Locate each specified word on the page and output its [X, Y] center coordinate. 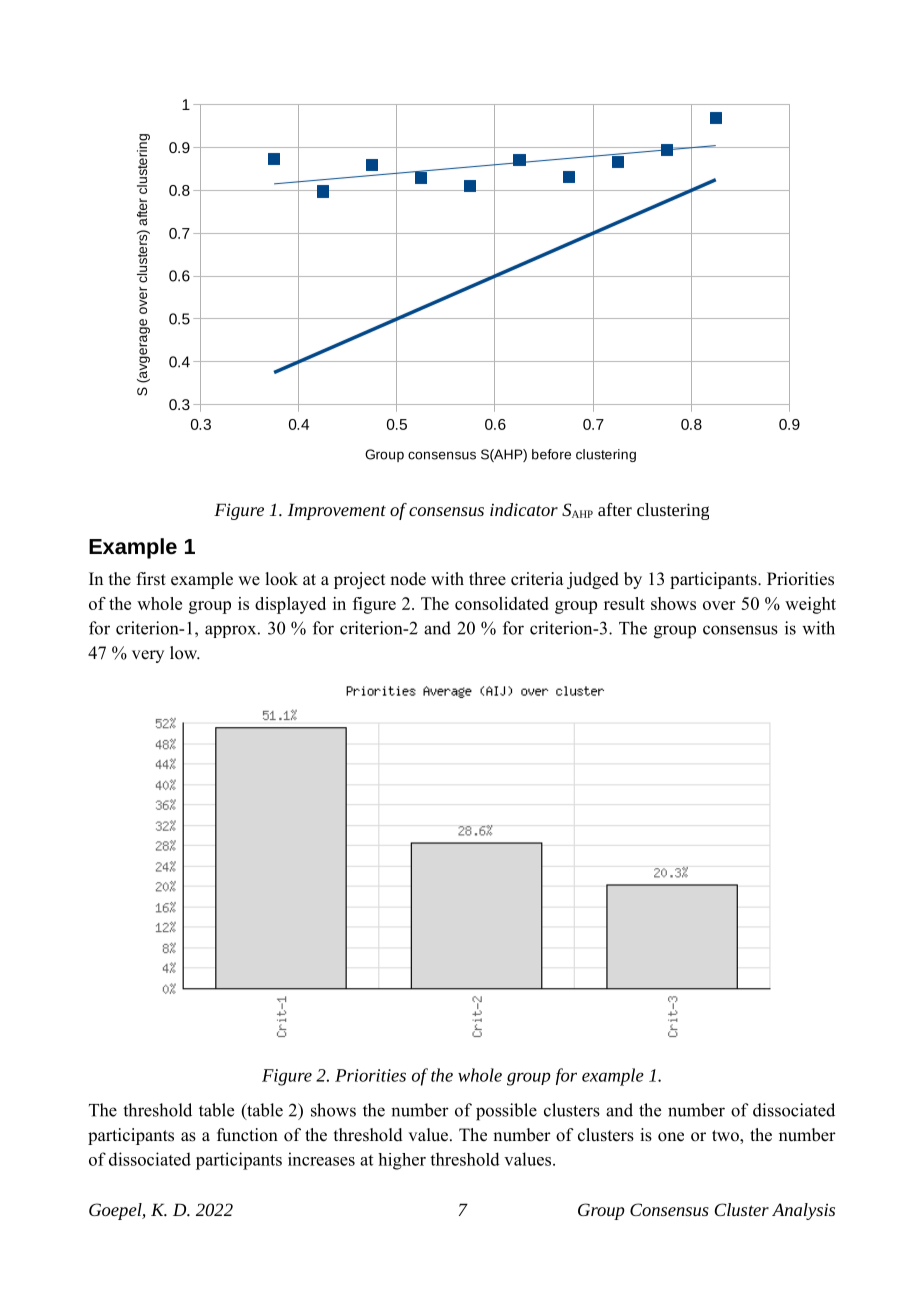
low [185, 653]
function [247, 1135]
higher [402, 1161]
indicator [524, 509]
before [551, 454]
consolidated [502, 603]
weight [810, 605]
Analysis [803, 1211]
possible [506, 1112]
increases [321, 1159]
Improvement [337, 511]
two [726, 1137]
